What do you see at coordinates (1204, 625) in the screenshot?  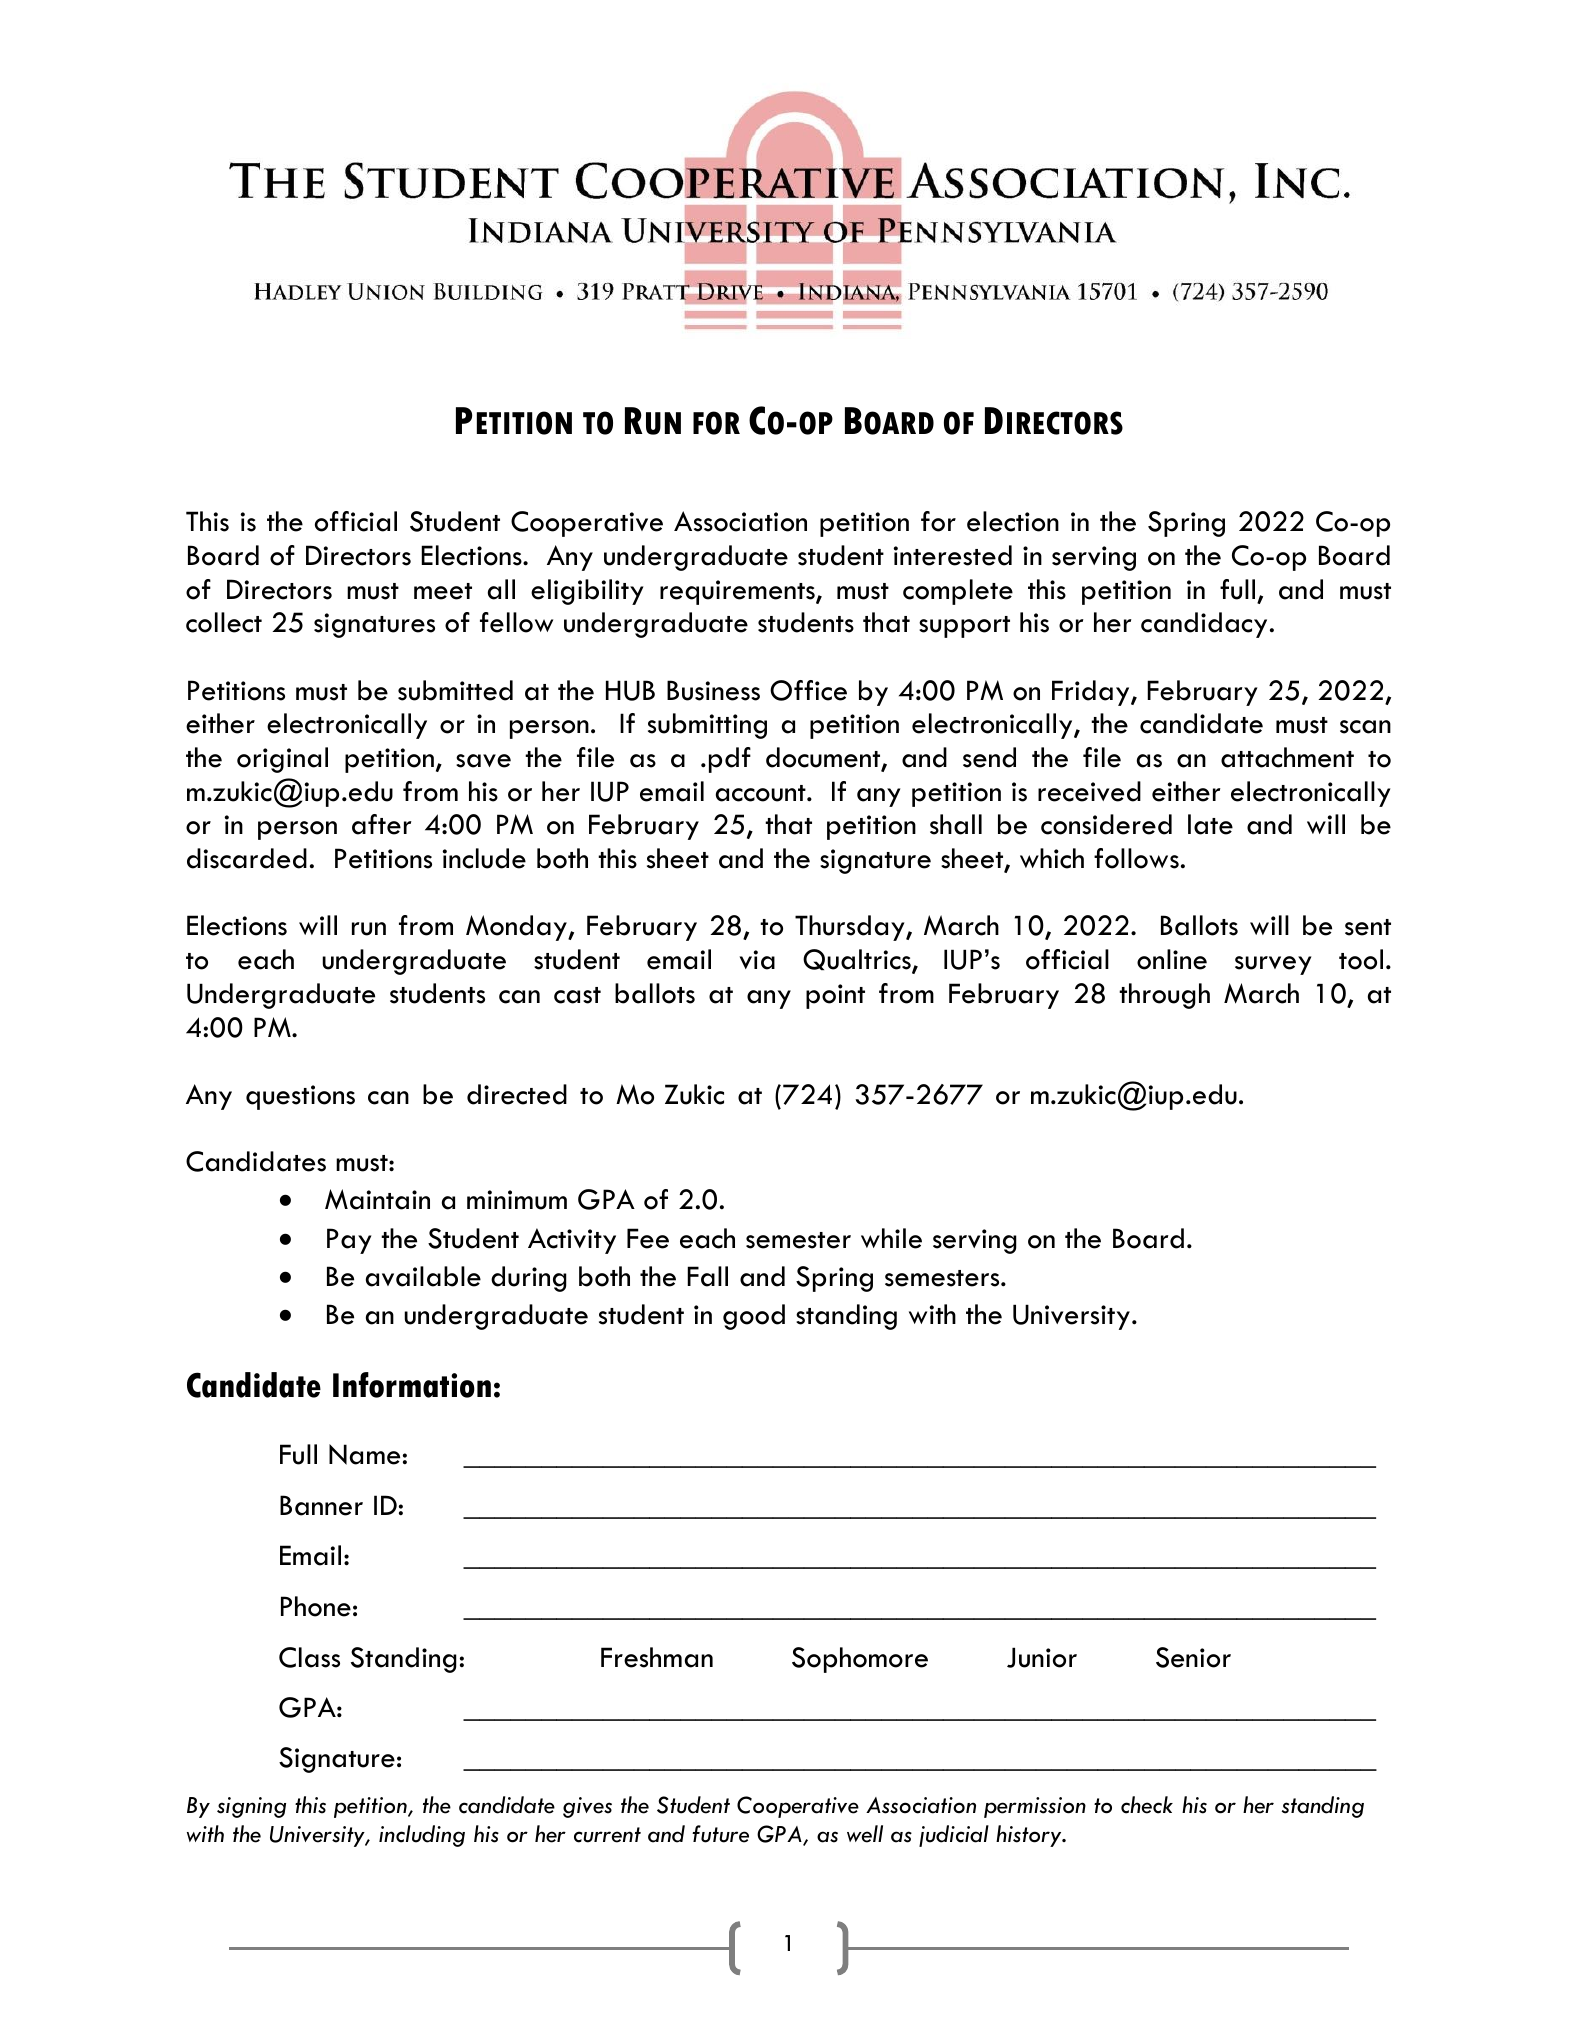 I see `candidacy` at bounding box center [1204, 625].
